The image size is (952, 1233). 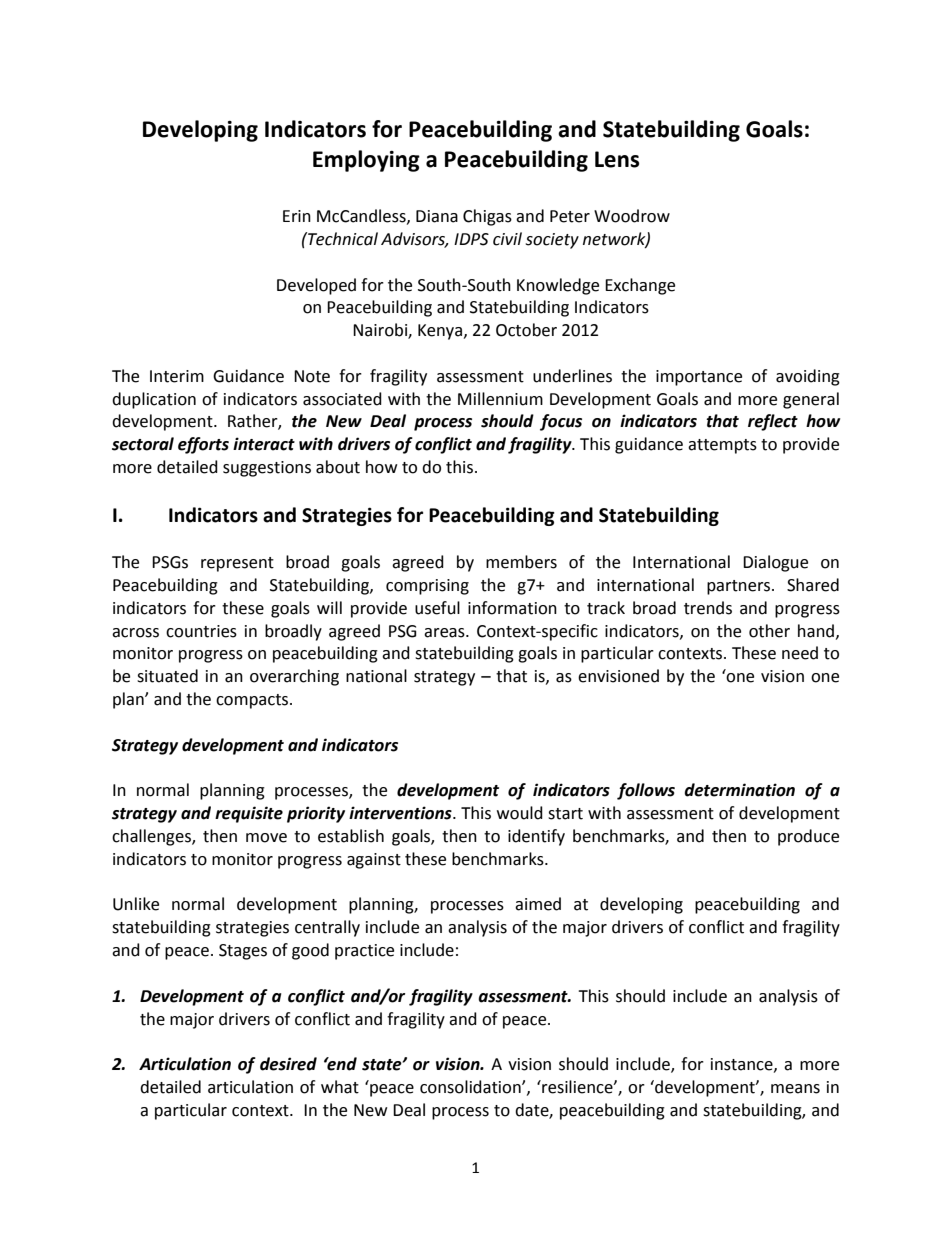 I want to click on Dialogue, so click(x=775, y=563).
